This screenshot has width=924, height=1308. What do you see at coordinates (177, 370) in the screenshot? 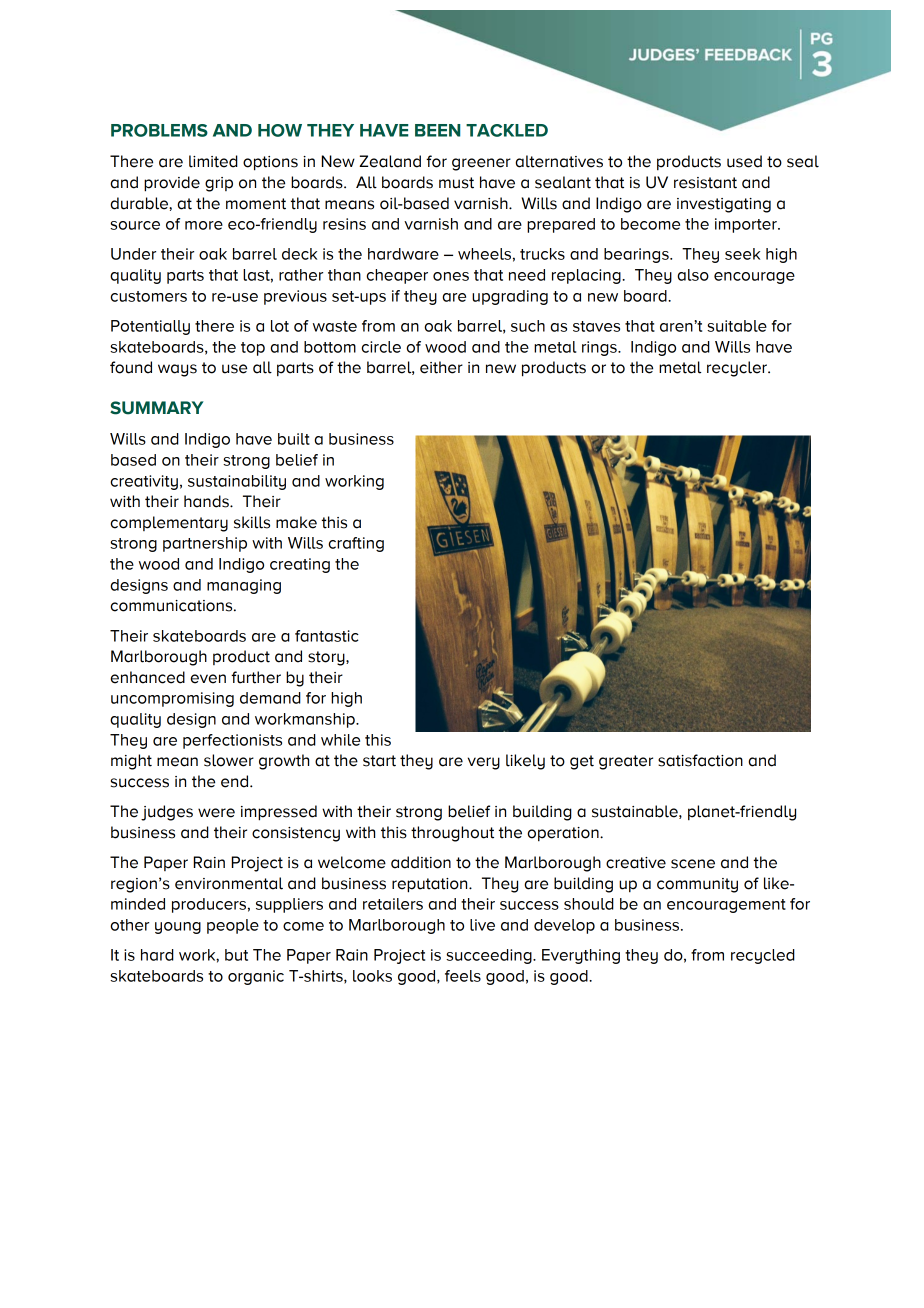
I see `ways` at bounding box center [177, 370].
